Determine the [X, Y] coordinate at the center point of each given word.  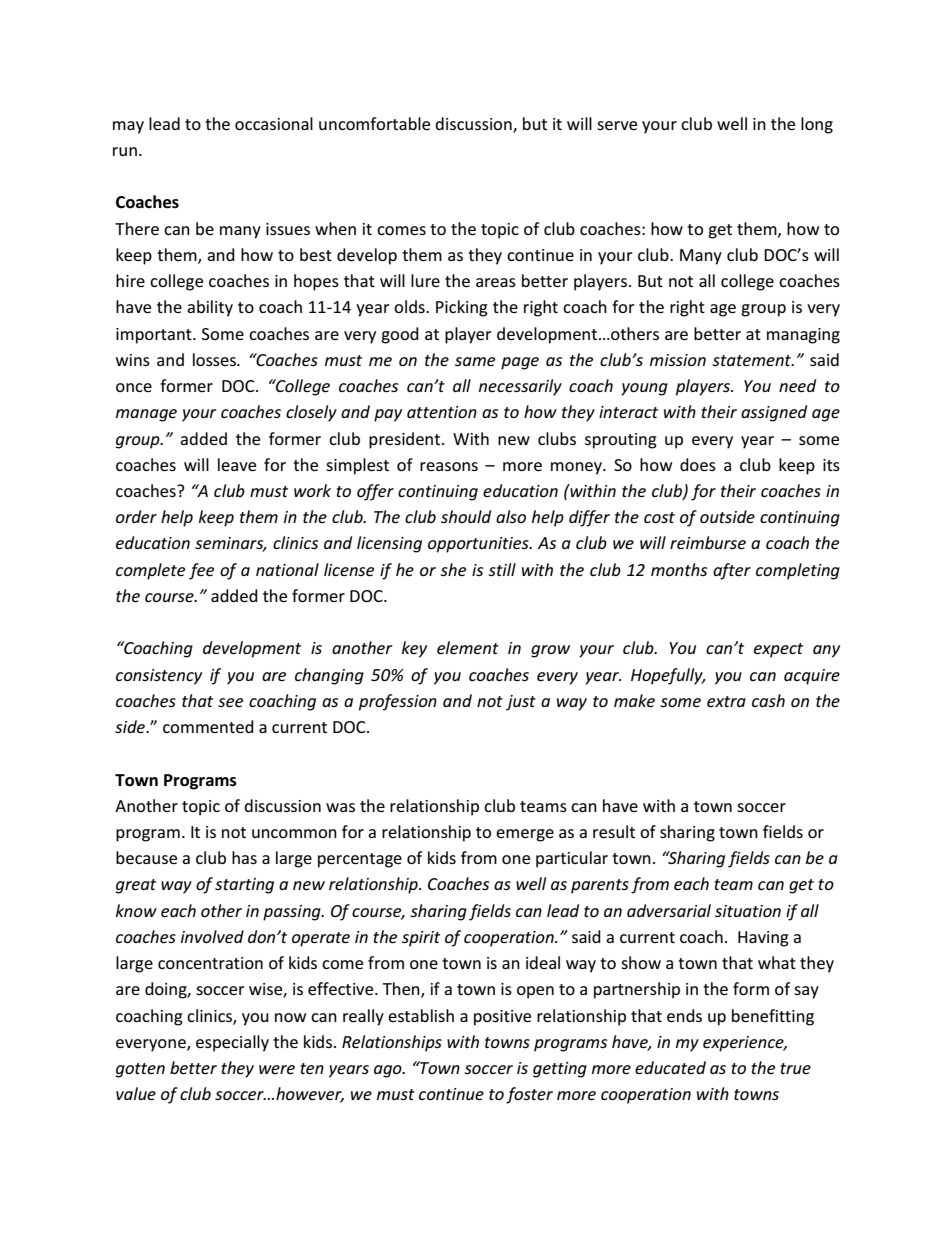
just [521, 703]
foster [529, 1095]
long [817, 125]
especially [232, 1043]
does [698, 464]
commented [208, 726]
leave [237, 464]
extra [726, 701]
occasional [274, 123]
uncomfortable [374, 123]
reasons [449, 466]
